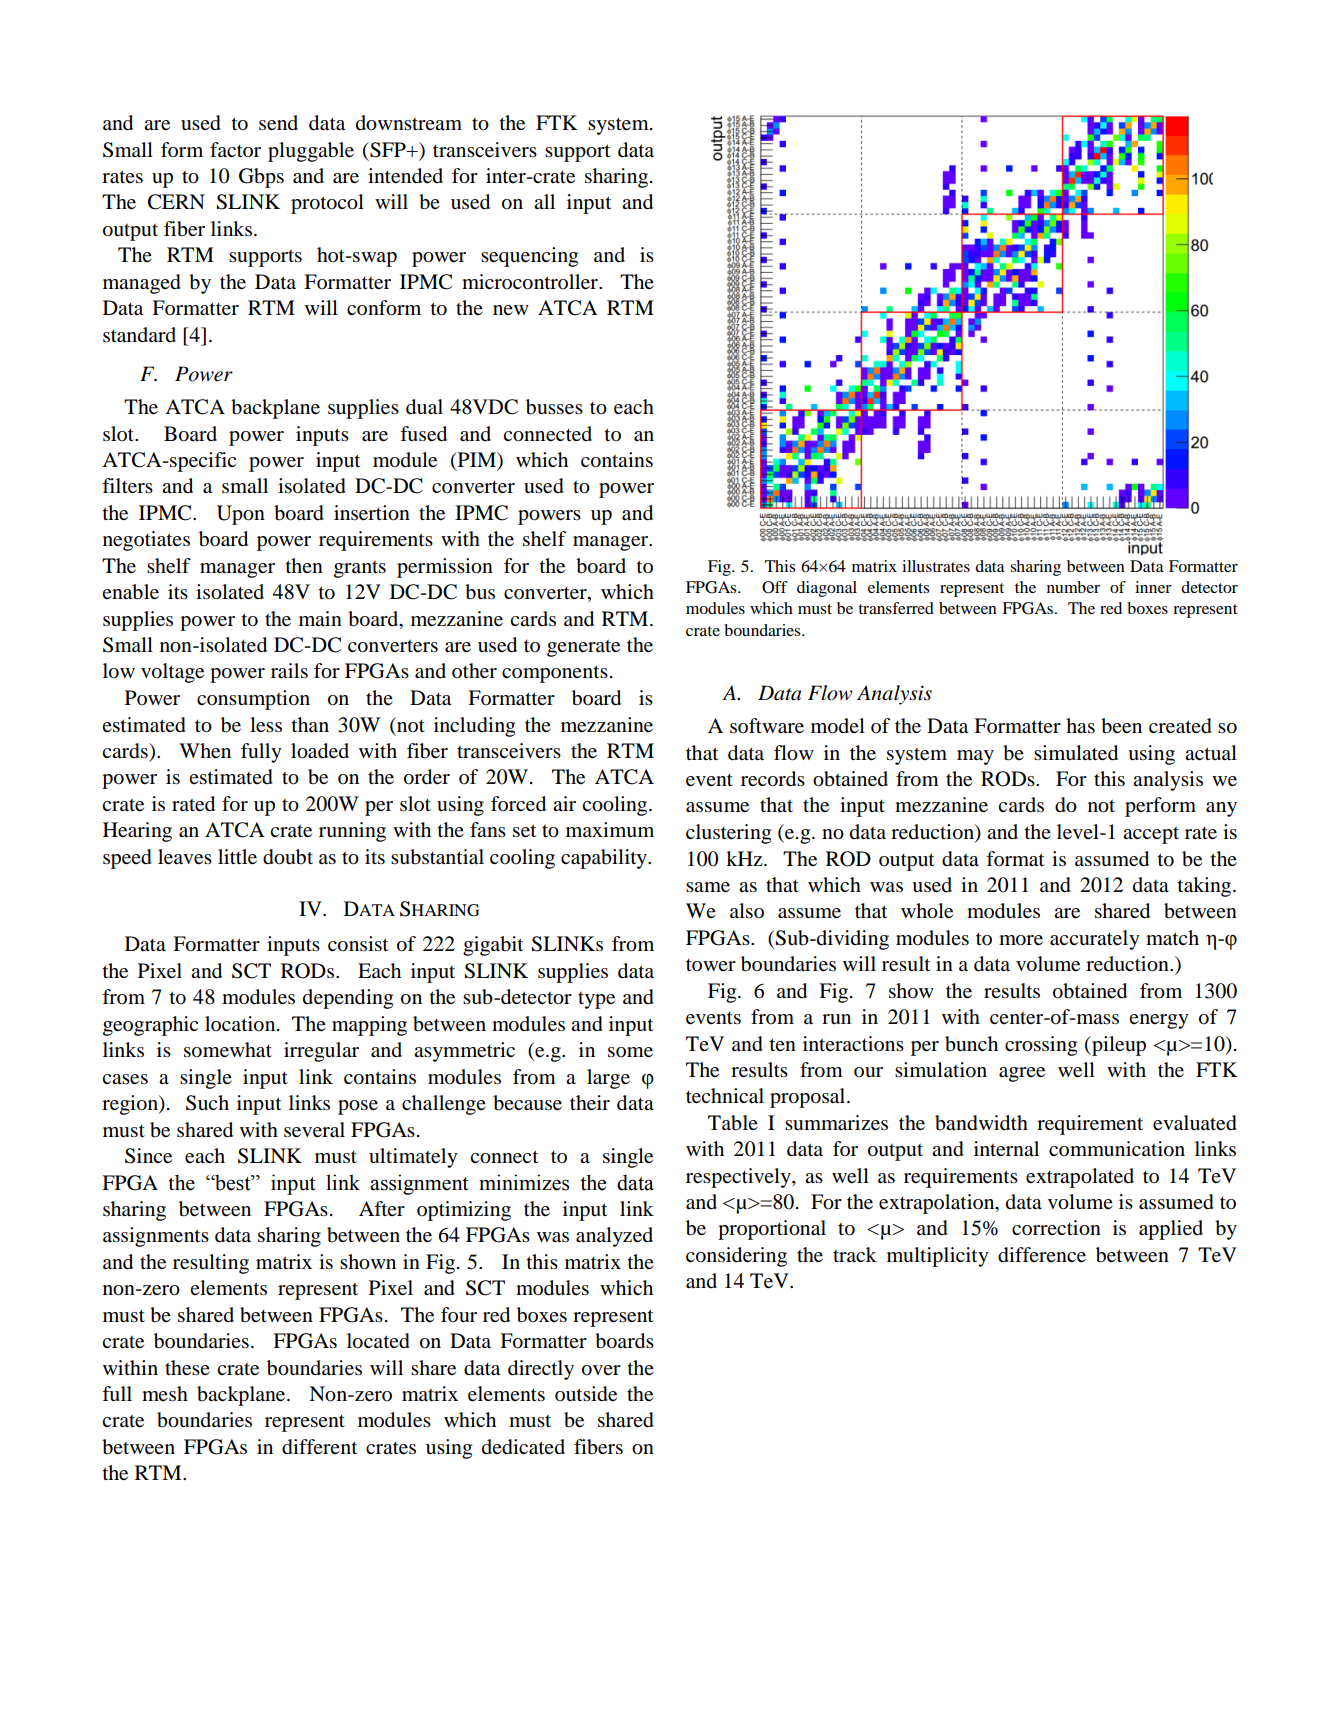 The height and width of the screenshot is (1734, 1340). I want to click on microcontroller, so click(531, 282).
